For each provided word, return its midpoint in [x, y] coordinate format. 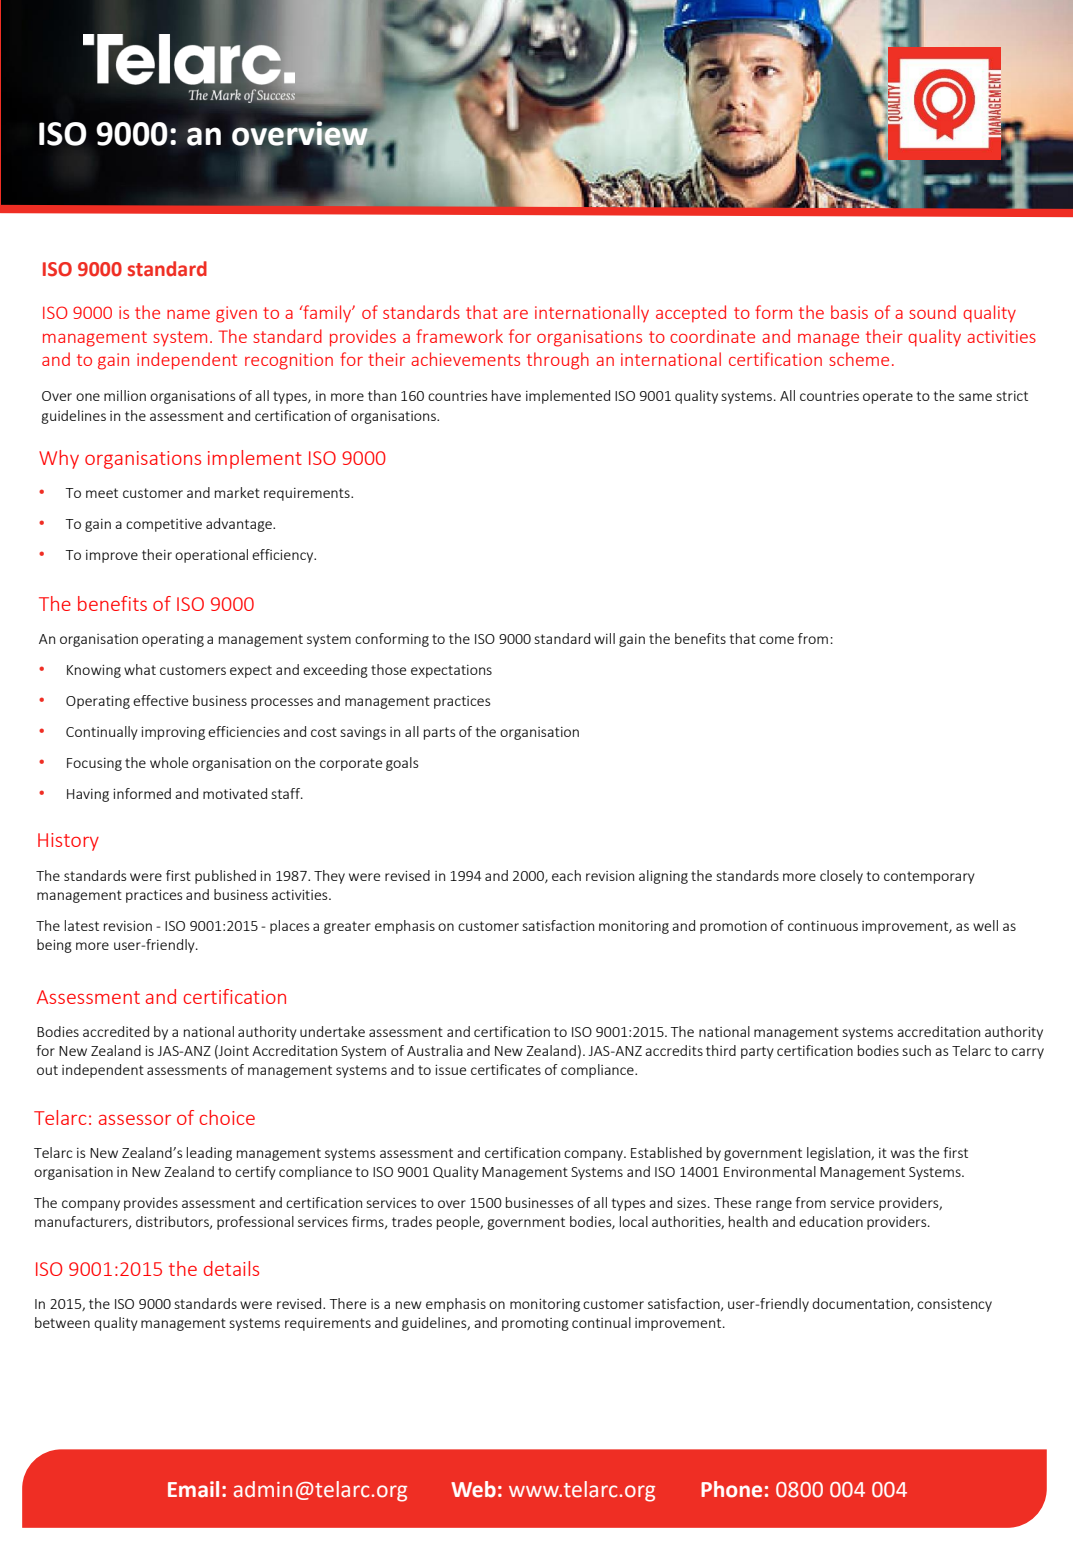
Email [193, 1489]
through [558, 361]
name [188, 314]
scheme [859, 359]
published [225, 877]
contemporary [929, 877]
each [566, 875]
